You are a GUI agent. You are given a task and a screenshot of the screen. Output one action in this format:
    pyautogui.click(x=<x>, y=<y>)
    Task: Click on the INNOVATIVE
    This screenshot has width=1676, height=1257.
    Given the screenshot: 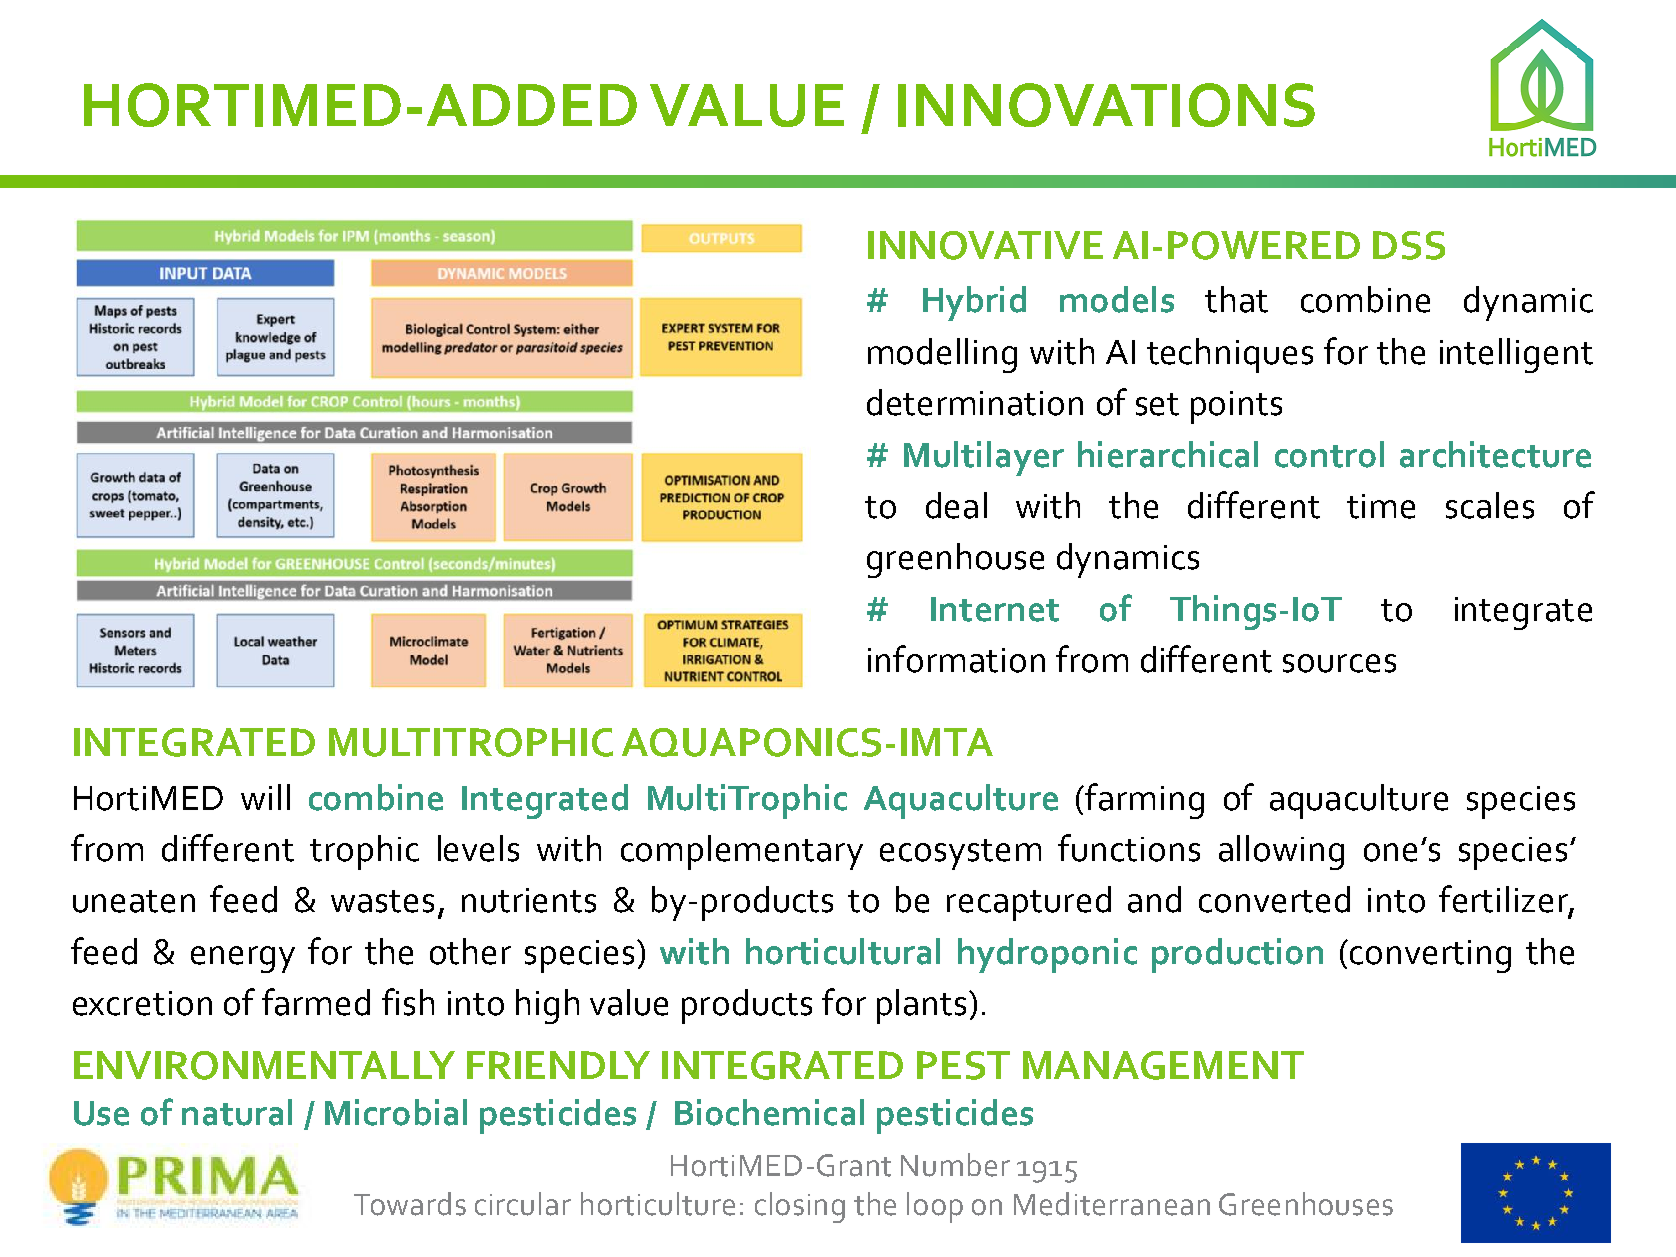 What is the action you would take?
    pyautogui.click(x=985, y=245)
